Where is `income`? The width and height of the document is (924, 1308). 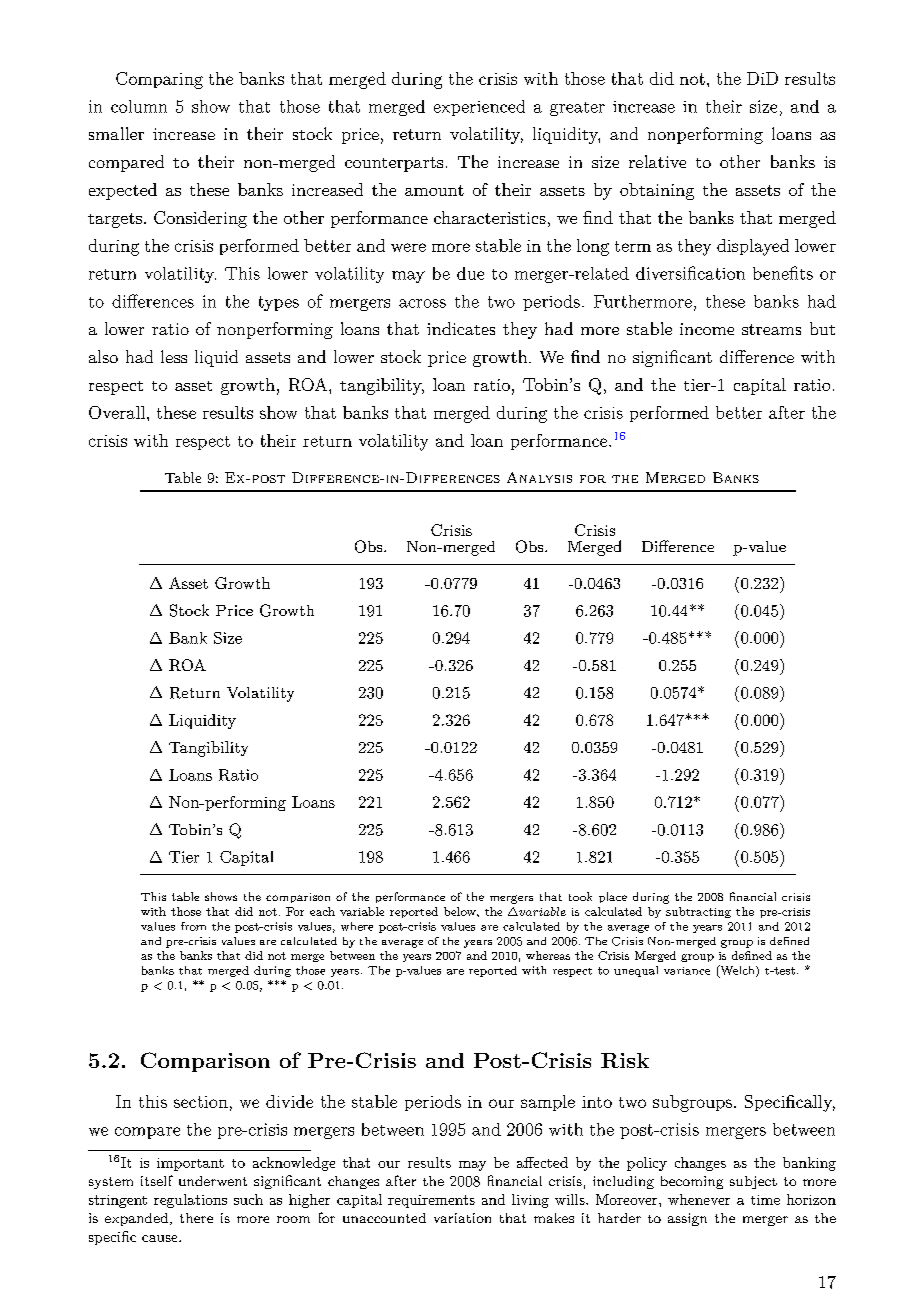
income is located at coordinates (707, 329).
